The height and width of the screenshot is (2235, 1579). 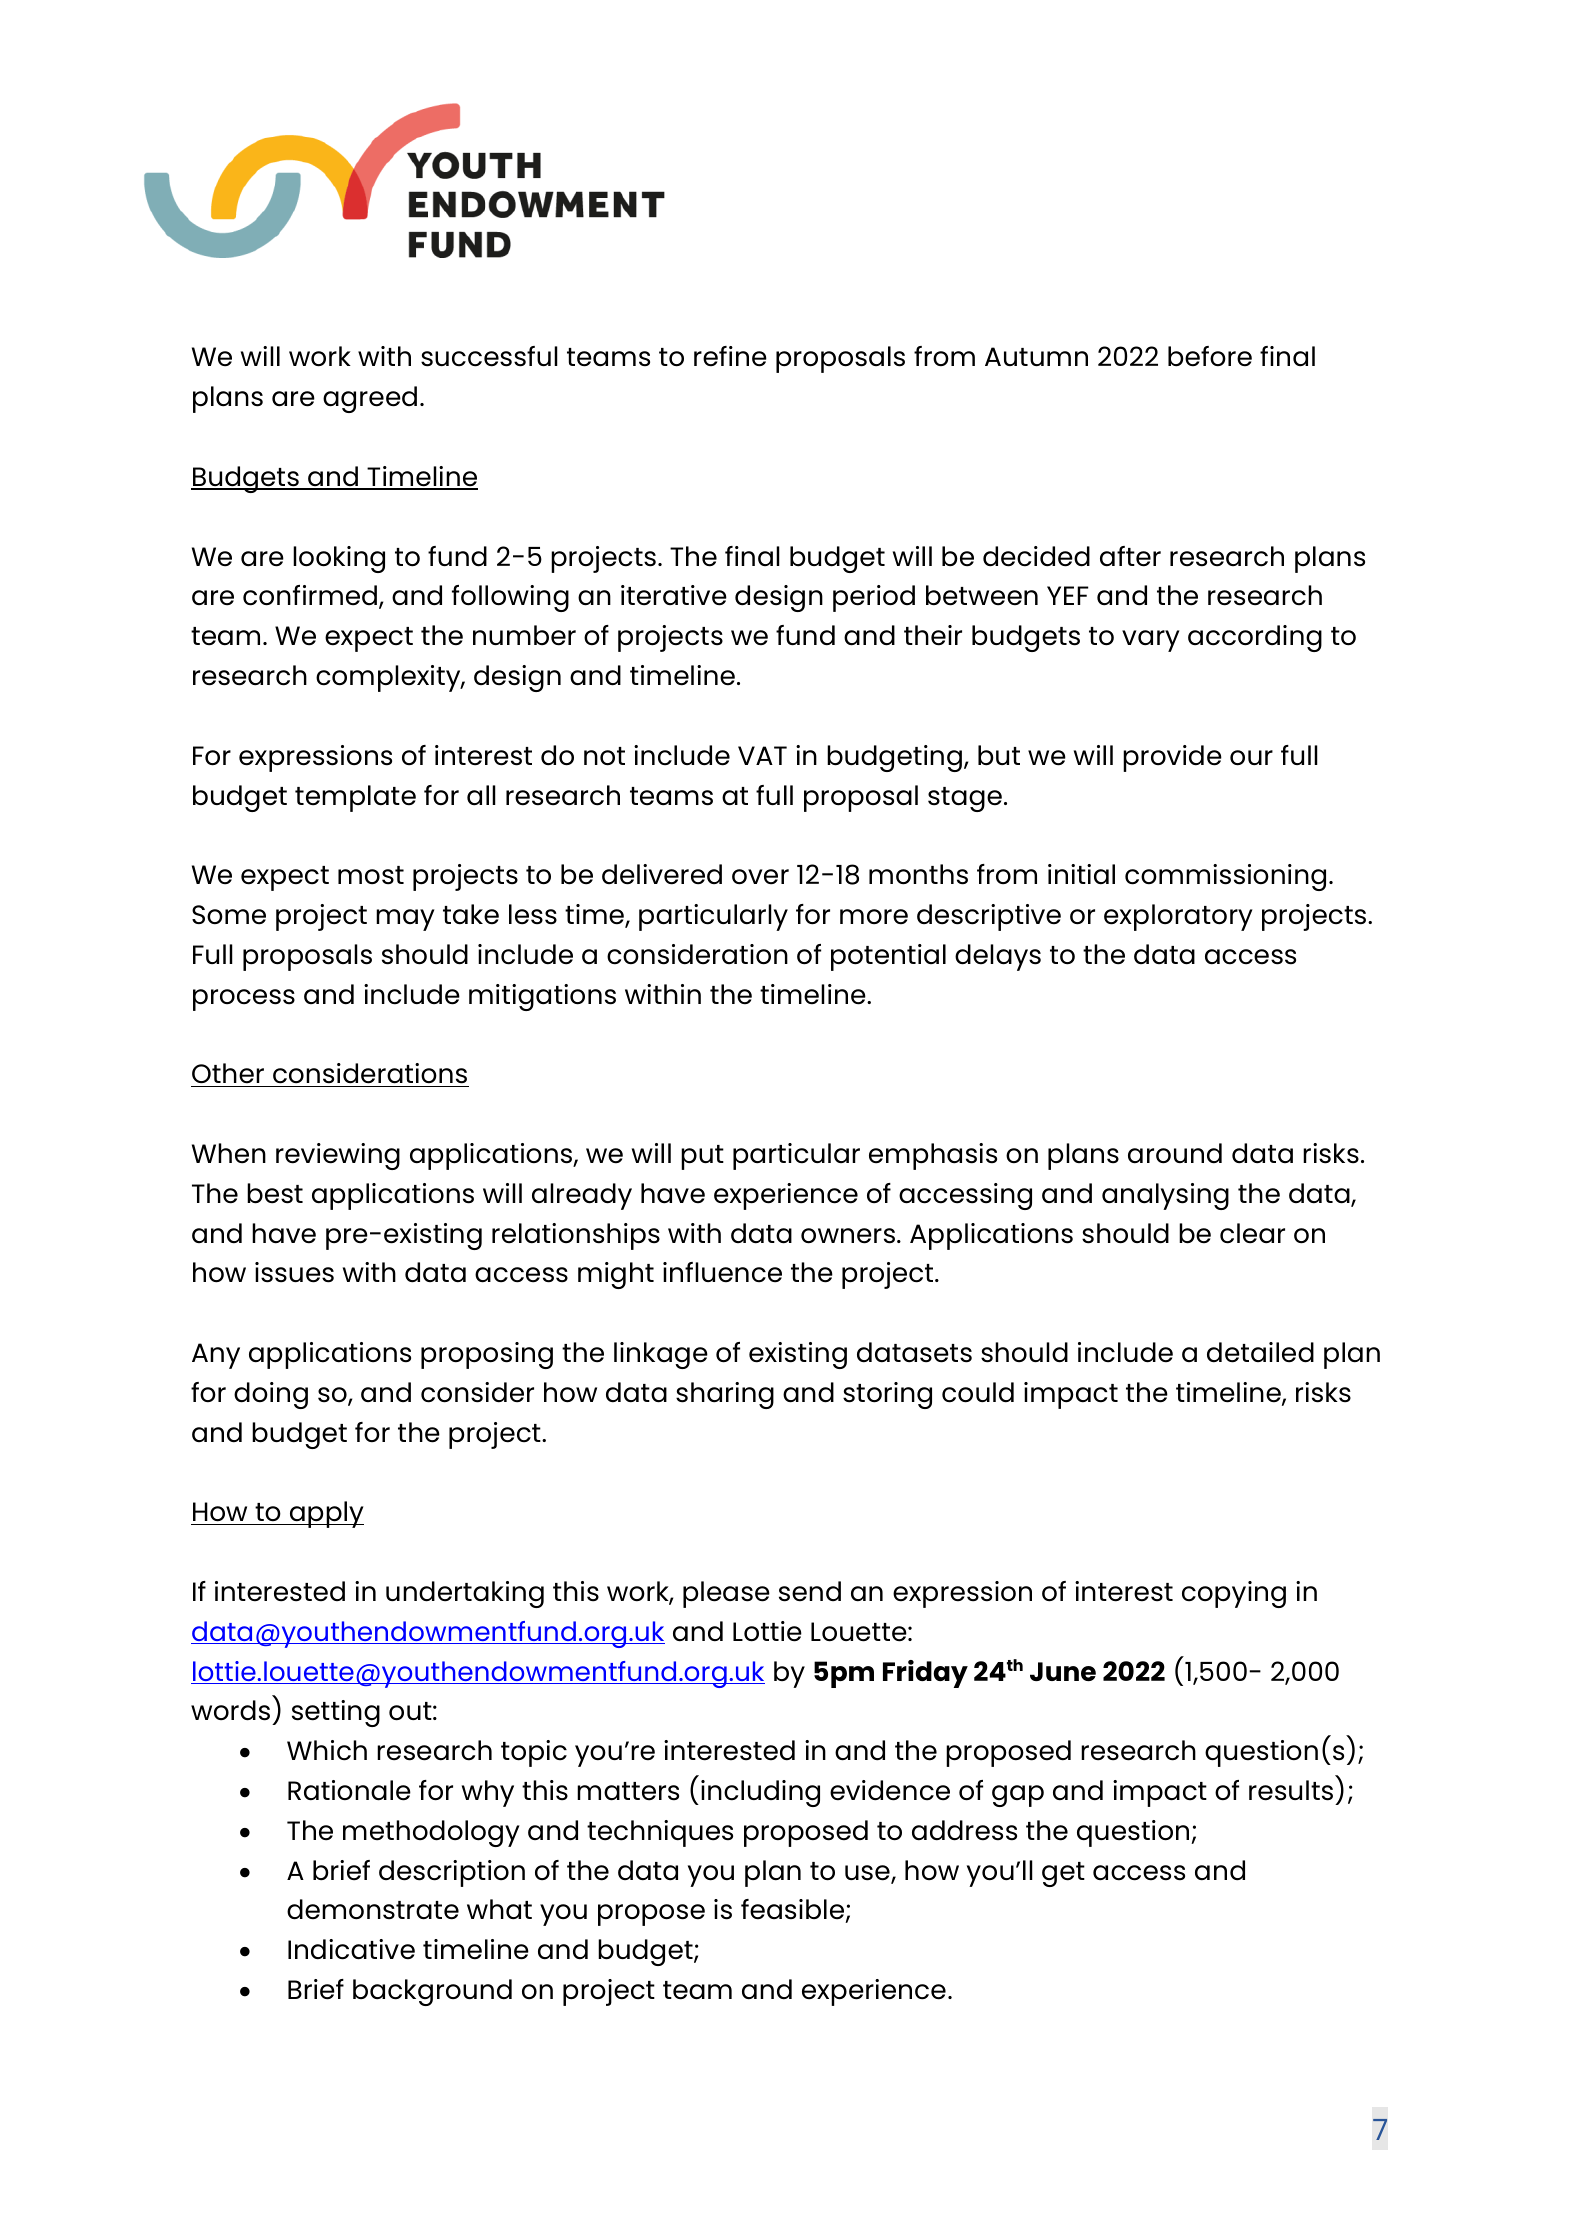 I want to click on detailed, so click(x=1260, y=1352).
